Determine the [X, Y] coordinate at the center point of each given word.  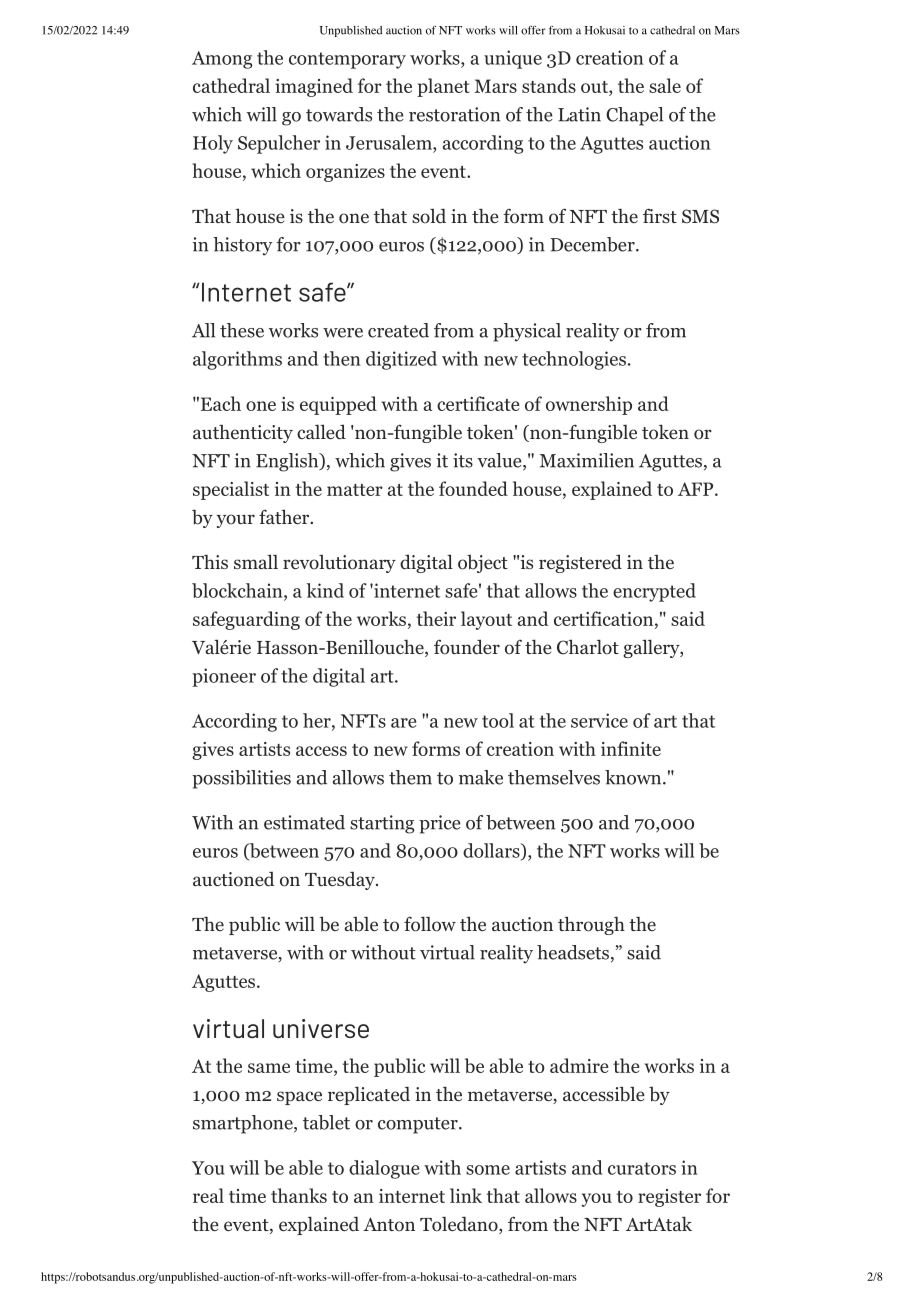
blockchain [238, 591]
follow [430, 924]
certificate [478, 403]
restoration [454, 114]
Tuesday [341, 881]
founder [467, 647]
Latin [579, 114]
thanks [299, 1195]
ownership [589, 405]
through [591, 925]
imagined [314, 87]
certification [603, 618]
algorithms [237, 360]
